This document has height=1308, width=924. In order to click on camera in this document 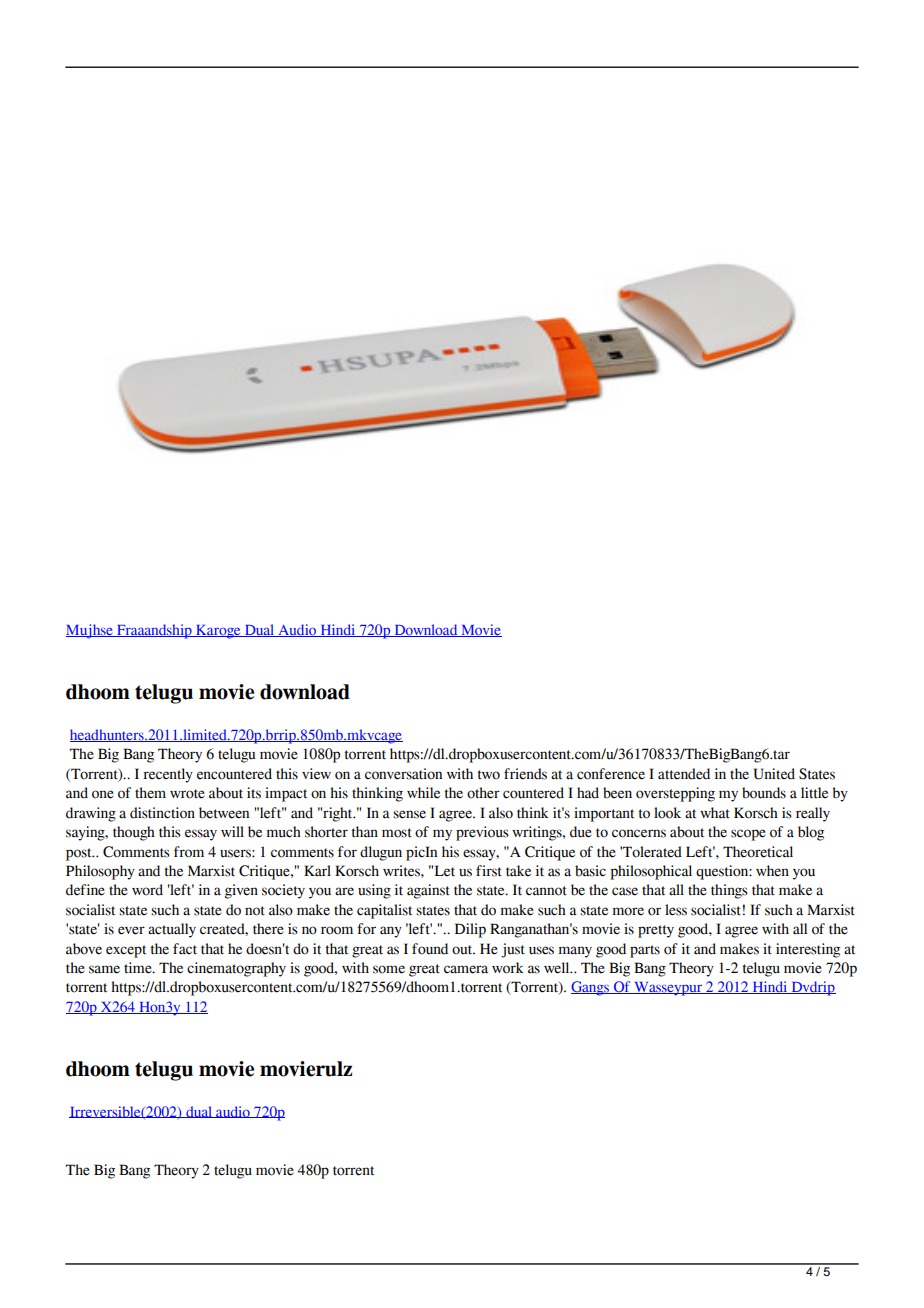, I will do `click(466, 969)`.
